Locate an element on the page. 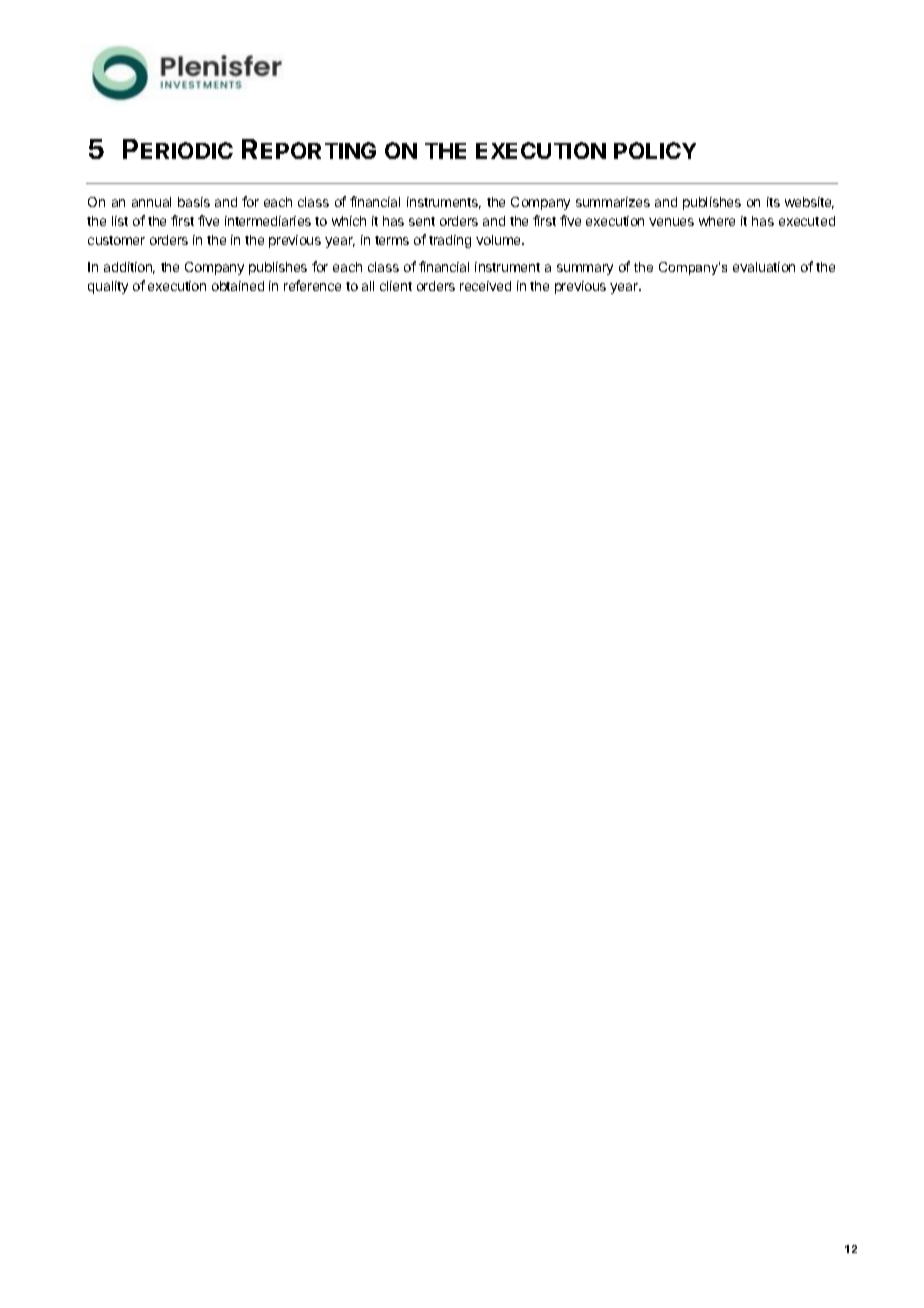 The height and width of the page is (1308, 924). obtained is located at coordinates (238, 286).
